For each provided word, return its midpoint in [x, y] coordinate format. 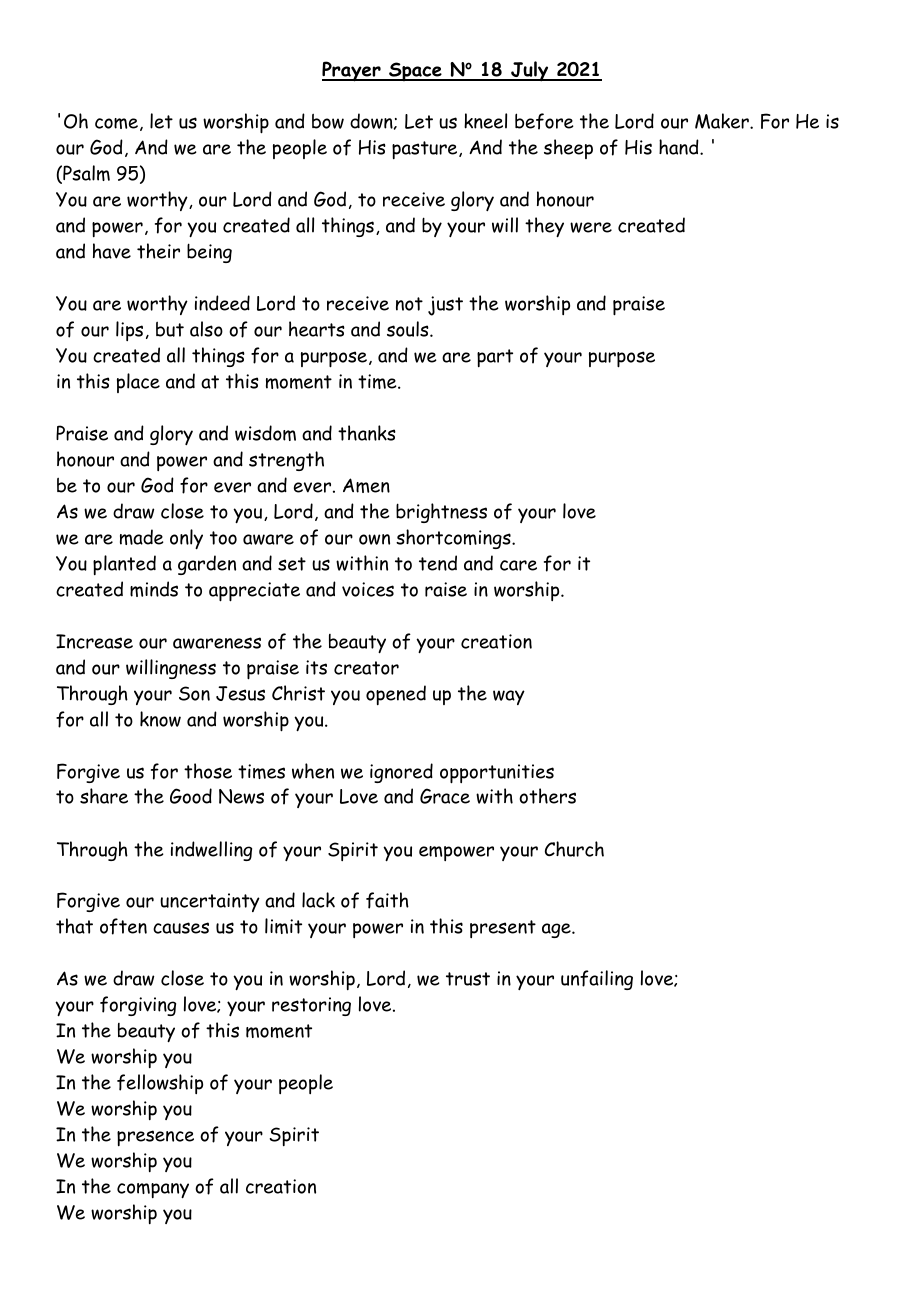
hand [680, 147]
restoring [311, 1006]
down [372, 121]
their [158, 251]
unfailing [597, 980]
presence [155, 1138]
